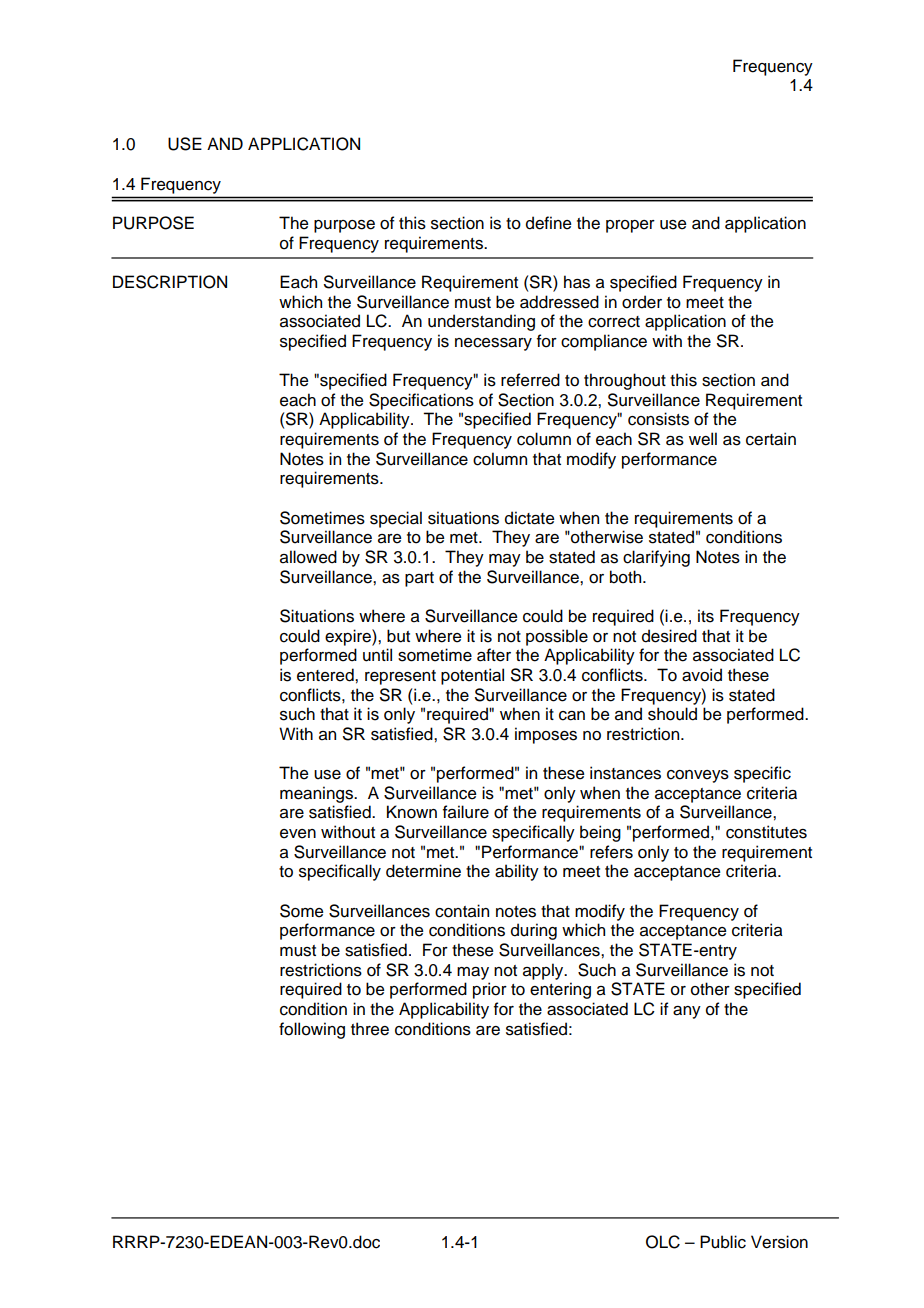 The width and height of the screenshot is (924, 1308). What do you see at coordinates (317, 794) in the screenshot?
I see `meanings` at bounding box center [317, 794].
